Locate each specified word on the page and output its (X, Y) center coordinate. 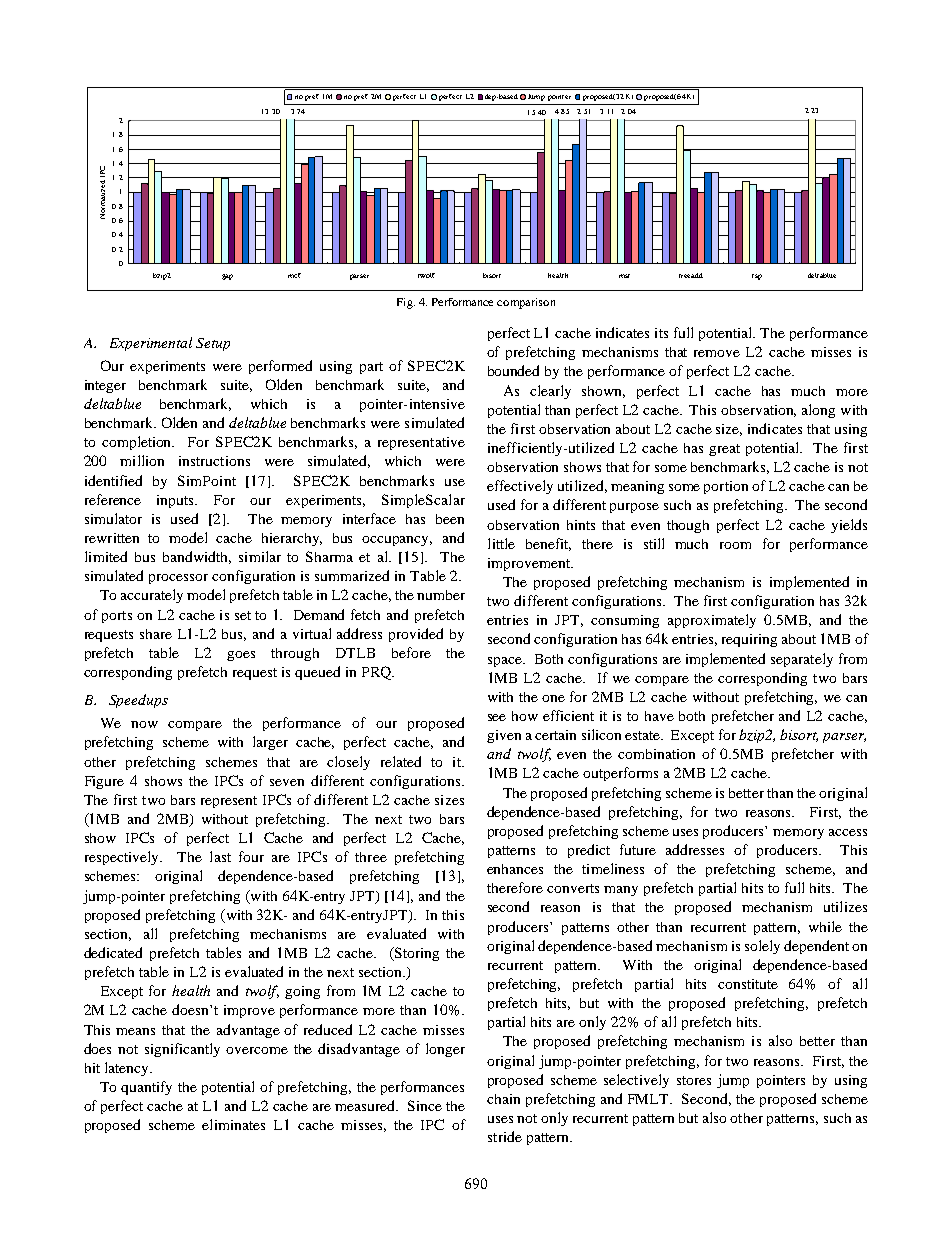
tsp (757, 277)
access (848, 832)
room (735, 545)
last (220, 856)
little (501, 543)
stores (694, 1080)
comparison (526, 303)
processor (178, 579)
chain (503, 1099)
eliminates (233, 1124)
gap (227, 277)
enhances (515, 869)
